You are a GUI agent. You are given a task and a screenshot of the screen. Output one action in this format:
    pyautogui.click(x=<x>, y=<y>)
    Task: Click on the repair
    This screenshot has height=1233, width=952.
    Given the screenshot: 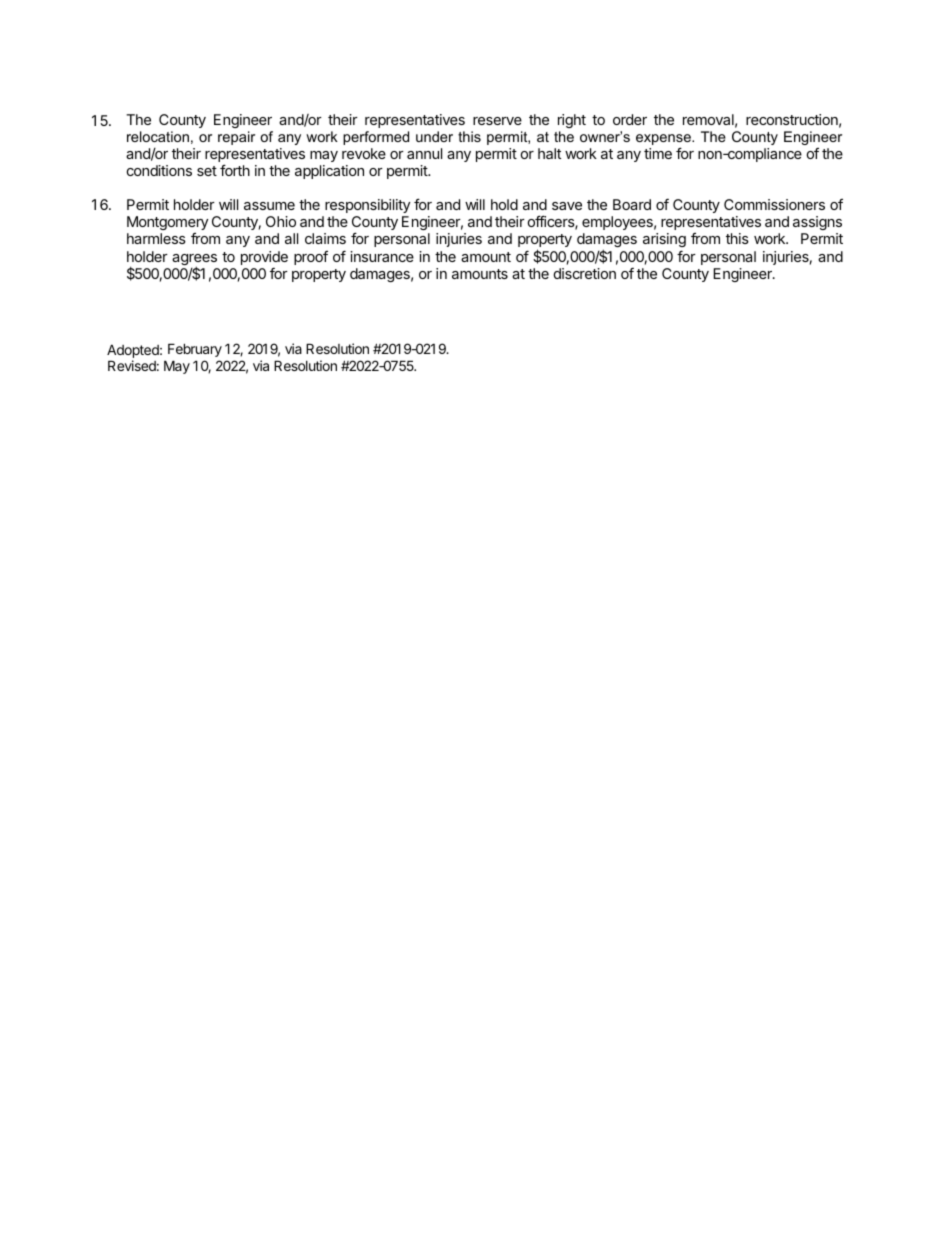 What is the action you would take?
    pyautogui.click(x=236, y=138)
